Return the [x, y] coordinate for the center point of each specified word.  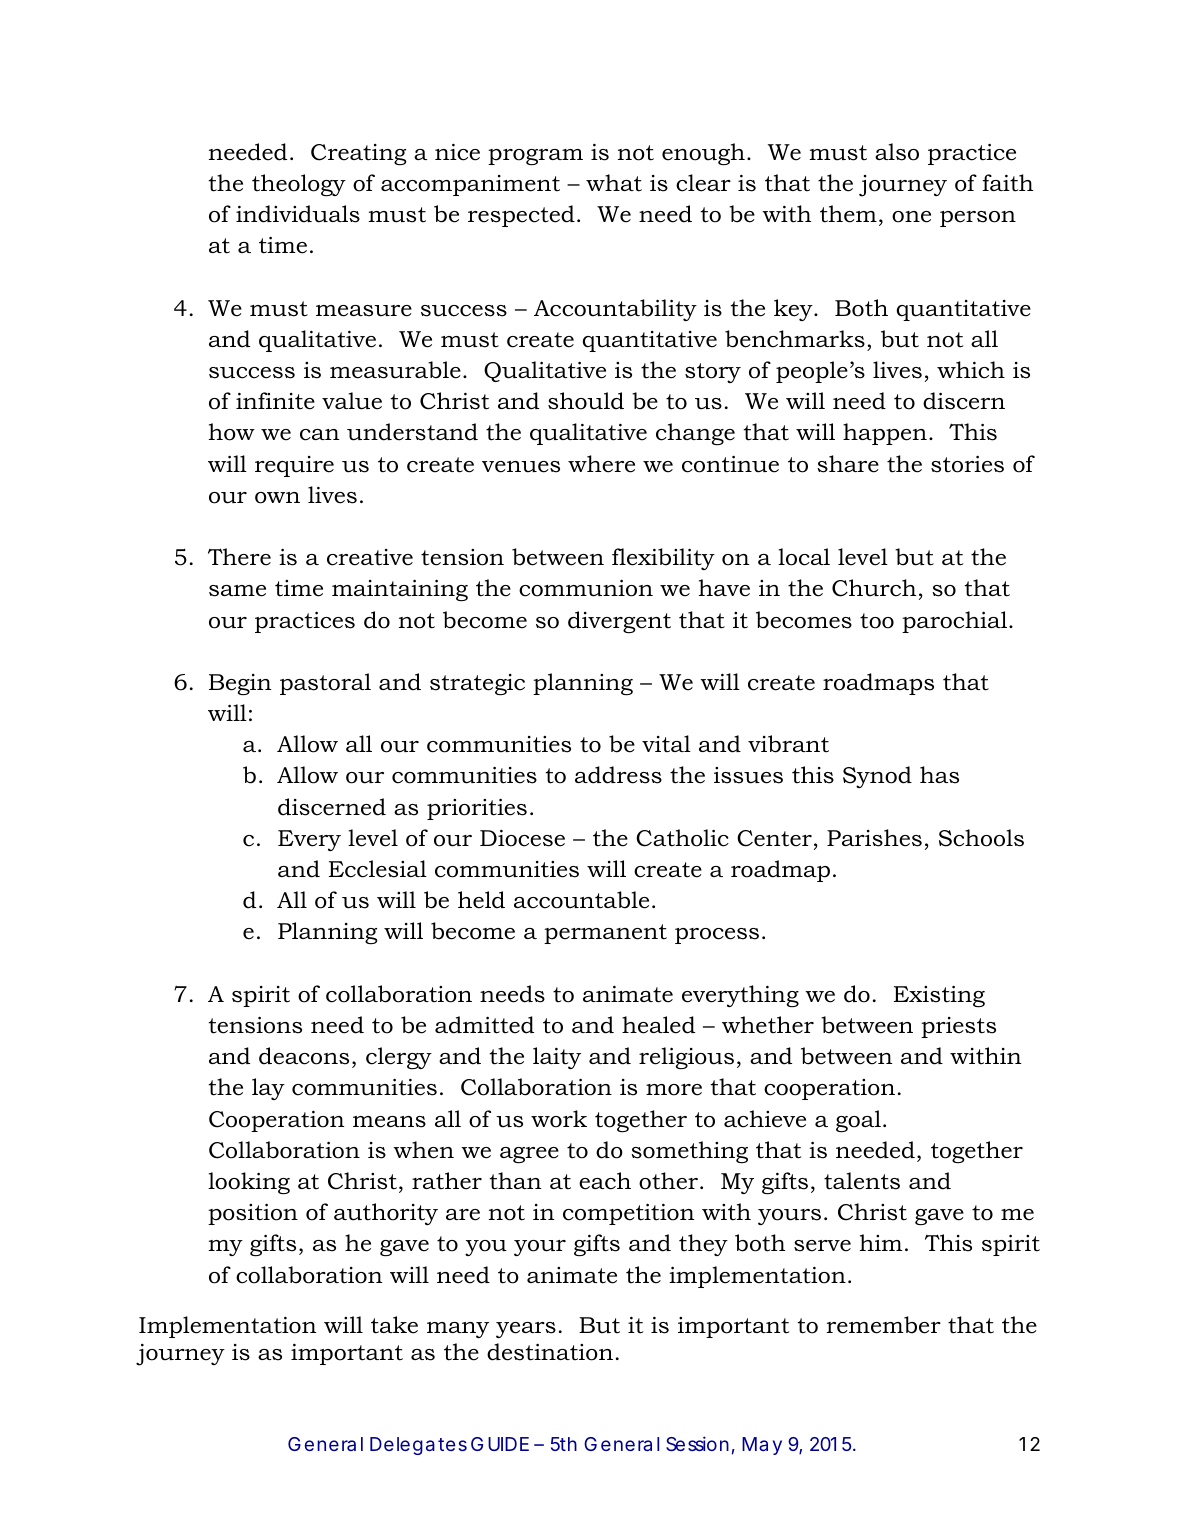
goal [858, 1121]
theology [299, 185]
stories [967, 464]
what [614, 183]
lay [268, 1089]
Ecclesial [378, 869]
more [674, 1090]
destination [550, 1352]
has [939, 775]
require [294, 466]
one [911, 217]
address [618, 775]
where [601, 464]
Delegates [418, 1446]
